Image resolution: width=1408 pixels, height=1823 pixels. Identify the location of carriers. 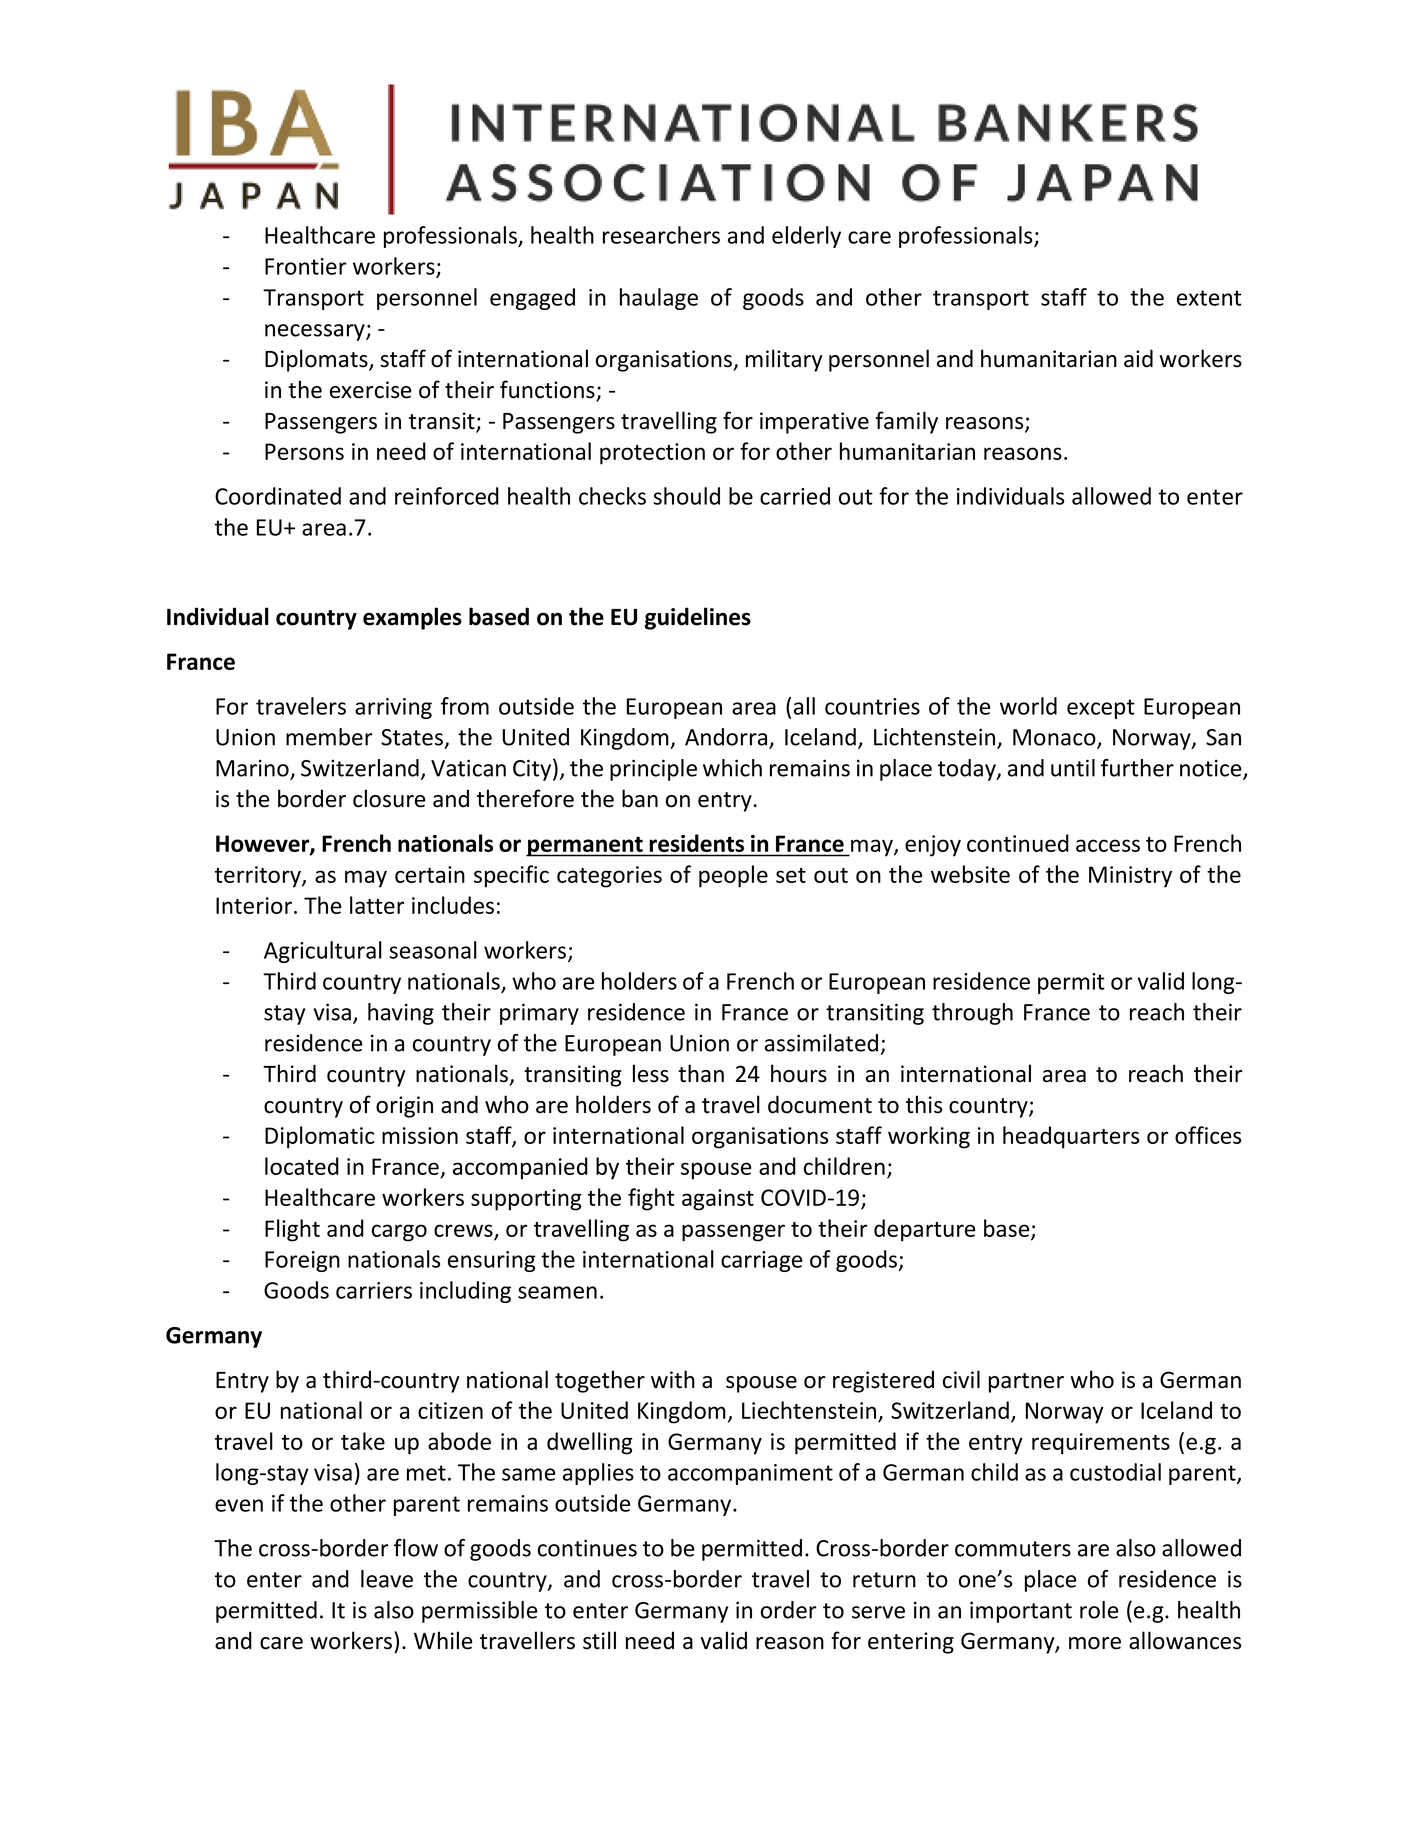
(374, 1290).
